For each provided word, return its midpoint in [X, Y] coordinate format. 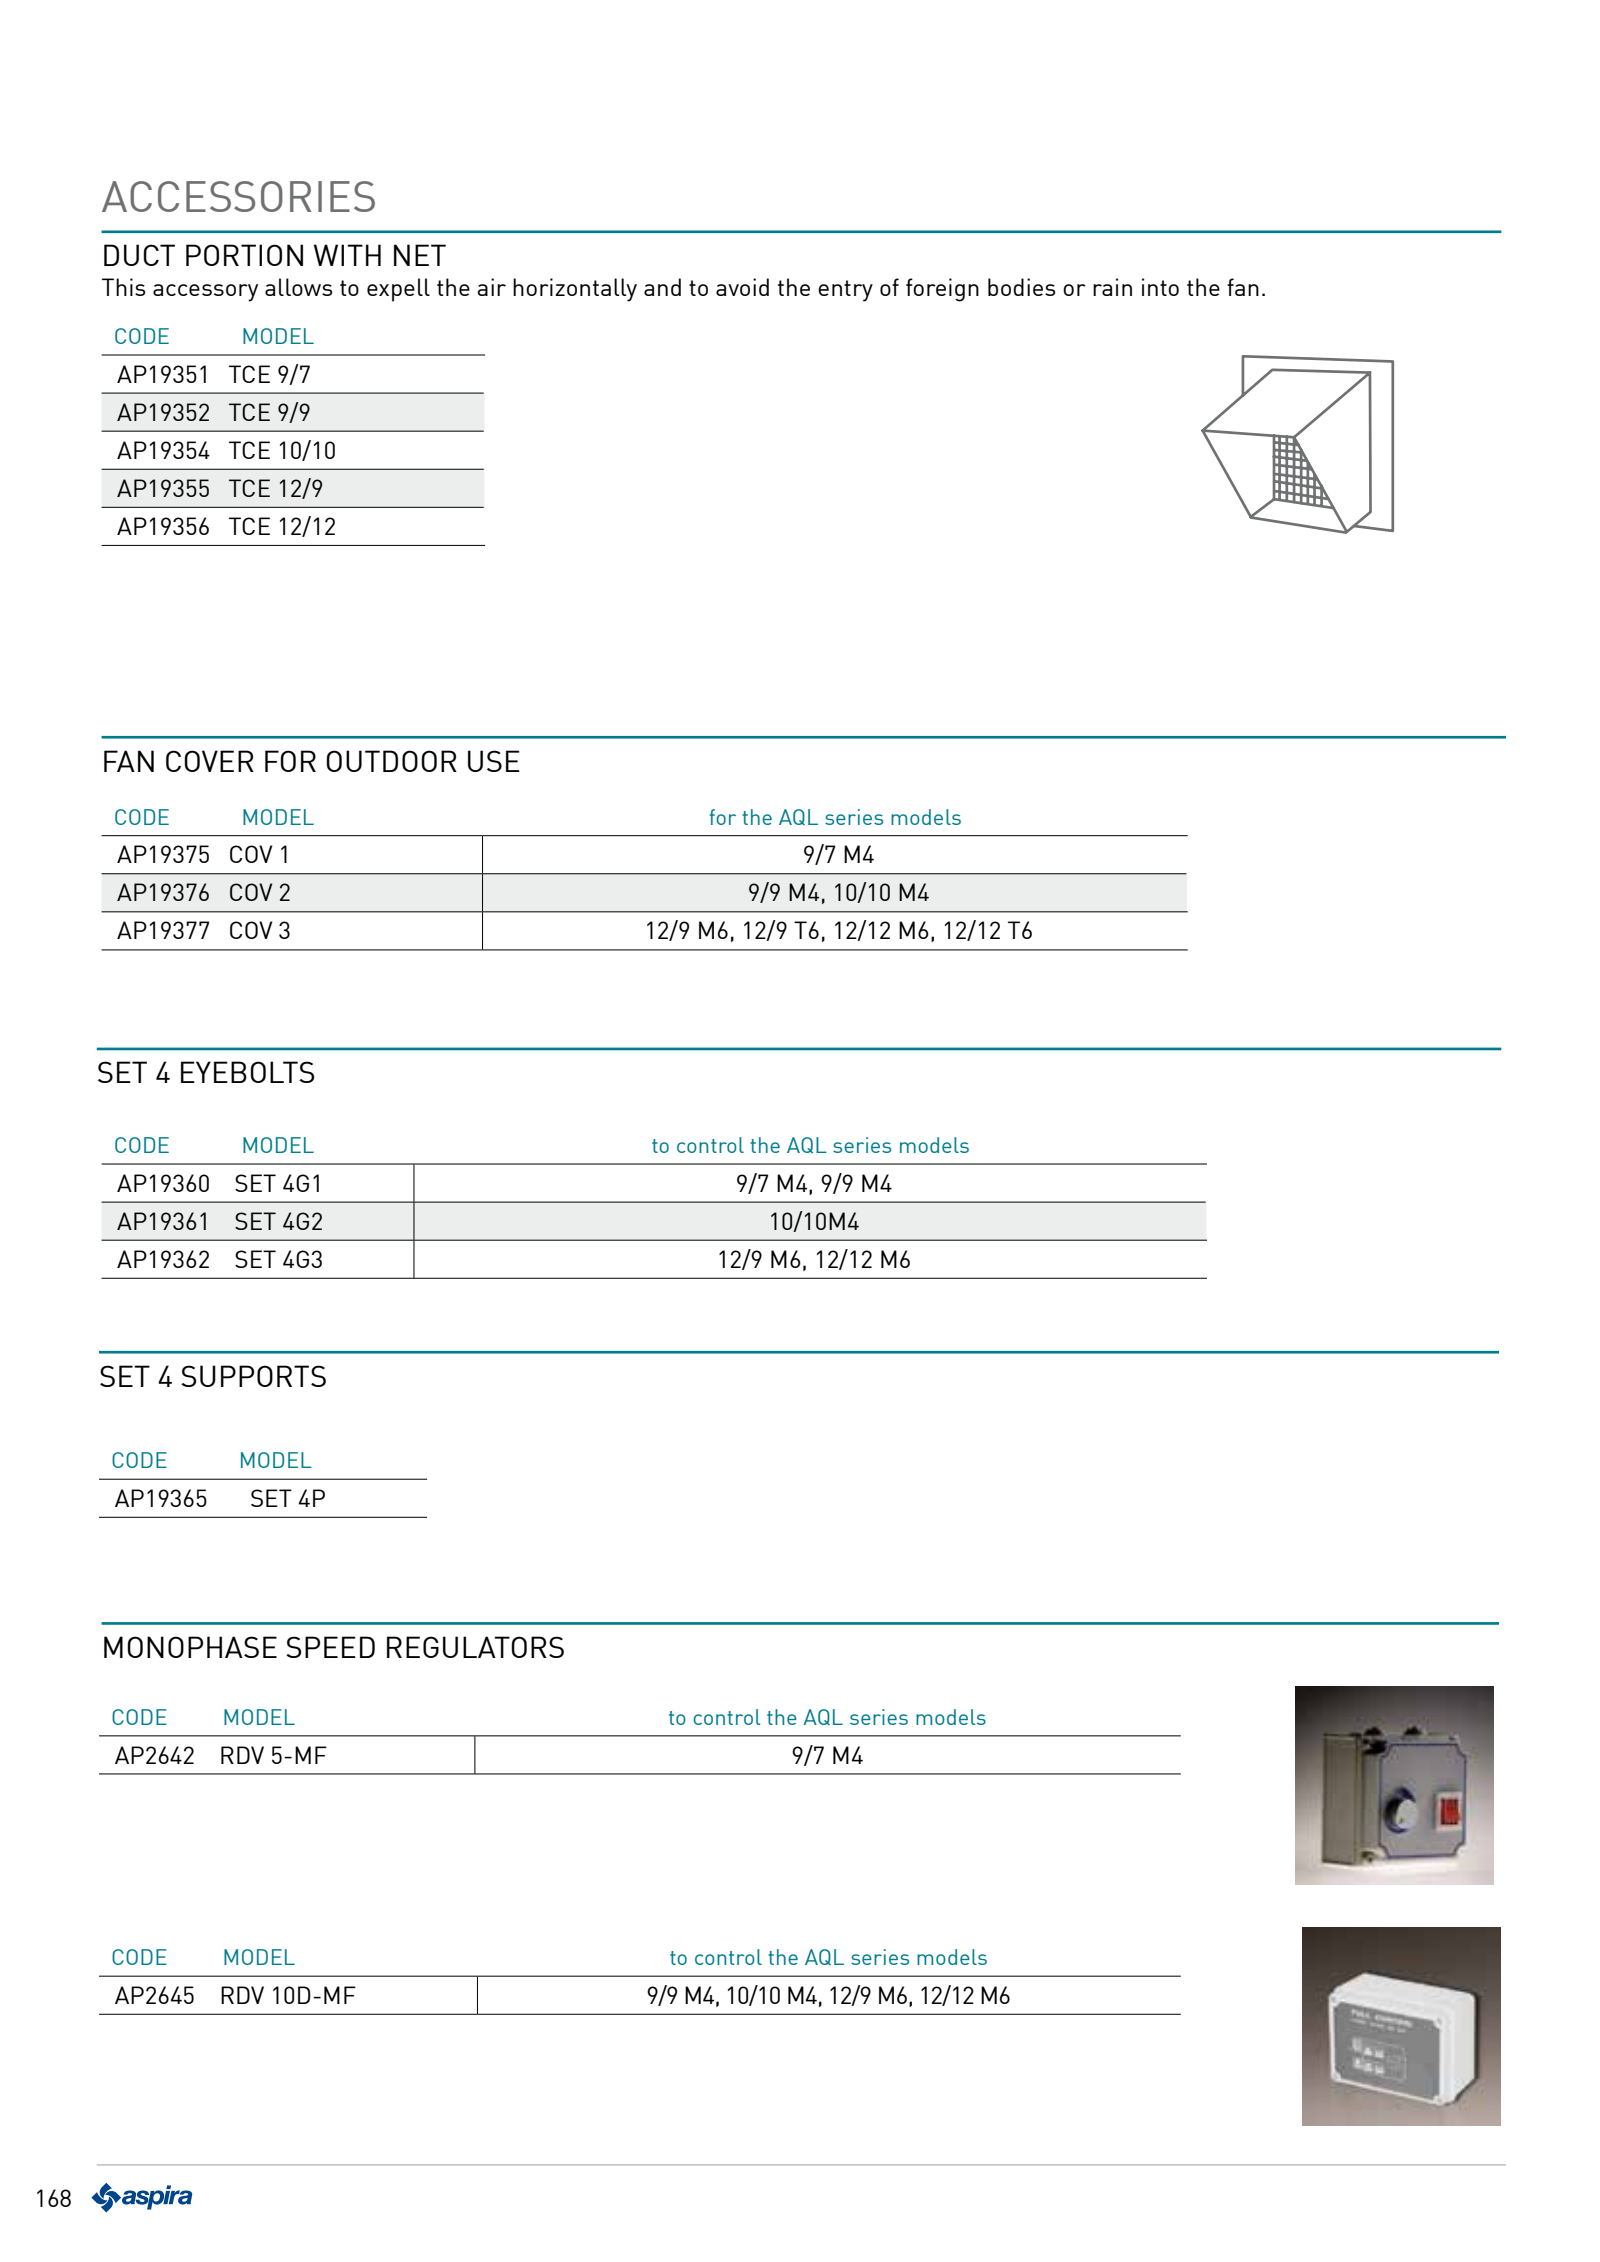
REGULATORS [475, 1647]
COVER [210, 761]
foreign [942, 290]
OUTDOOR [391, 761]
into [1160, 287]
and [662, 287]
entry [845, 291]
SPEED [330, 1647]
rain [1112, 287]
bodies [1022, 287]
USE [494, 761]
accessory [205, 293]
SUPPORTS [253, 1376]
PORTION [244, 255]
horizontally [575, 290]
